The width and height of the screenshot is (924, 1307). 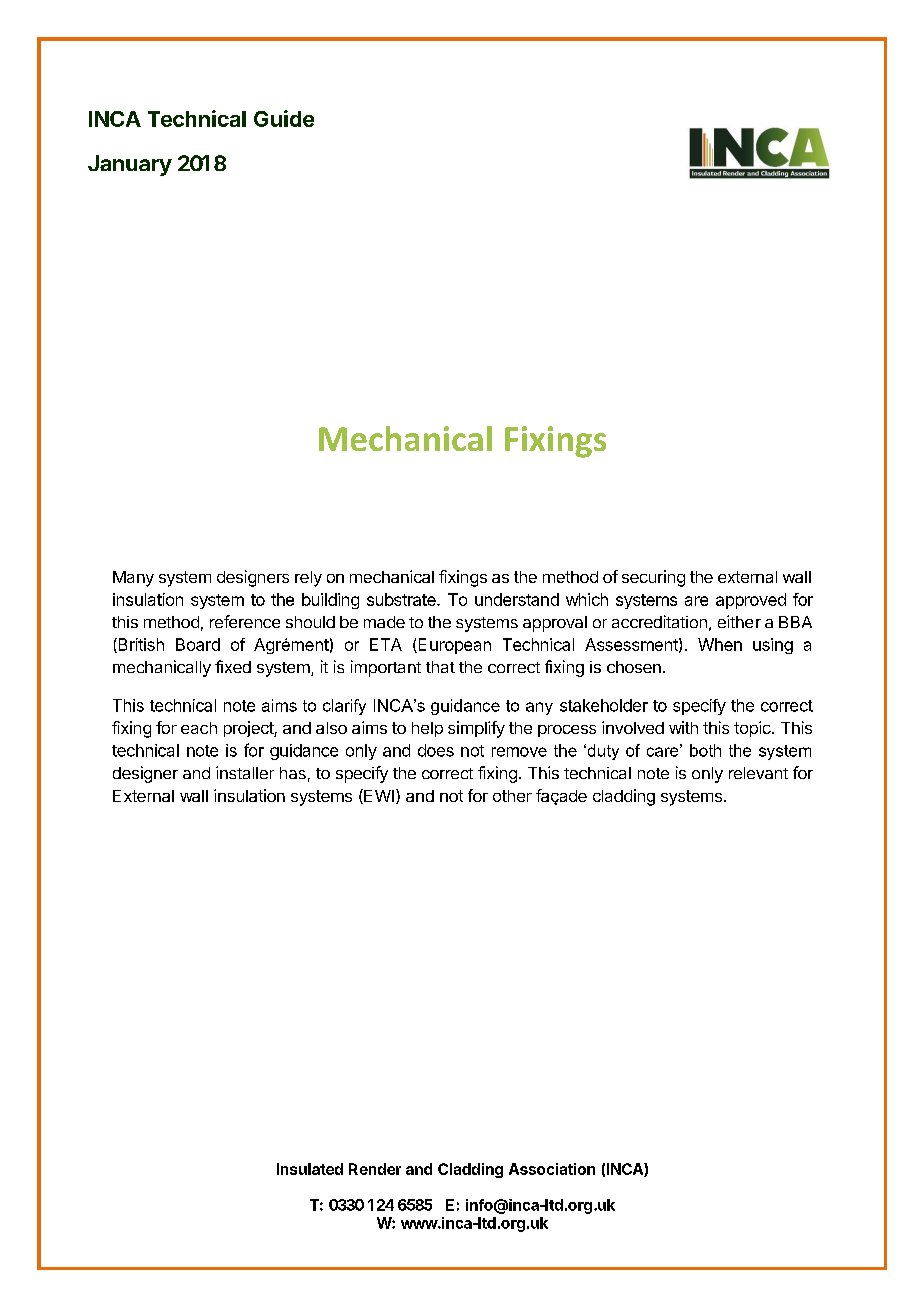 I want to click on When, so click(x=720, y=644).
